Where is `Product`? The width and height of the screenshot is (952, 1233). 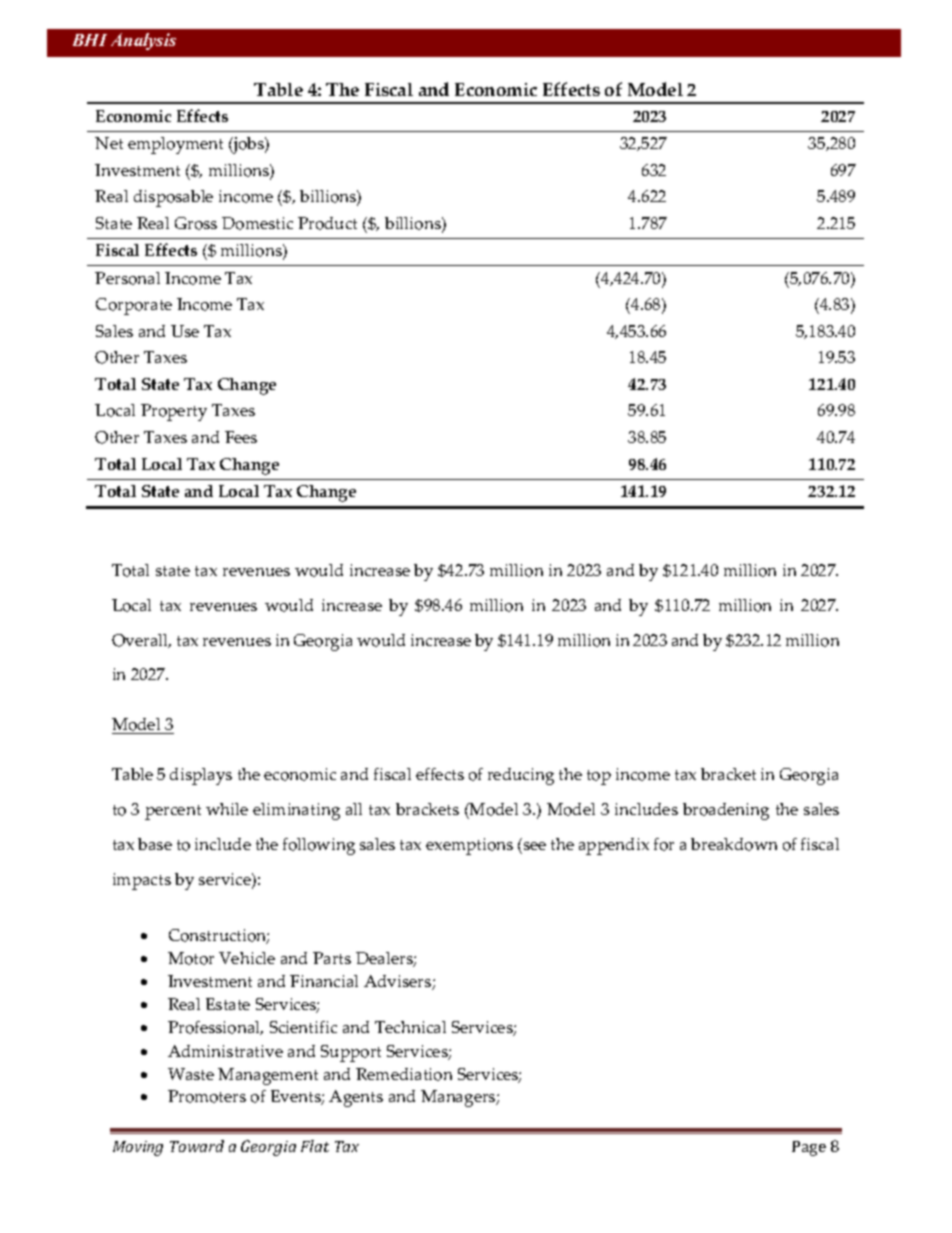
Product is located at coordinates (327, 223).
